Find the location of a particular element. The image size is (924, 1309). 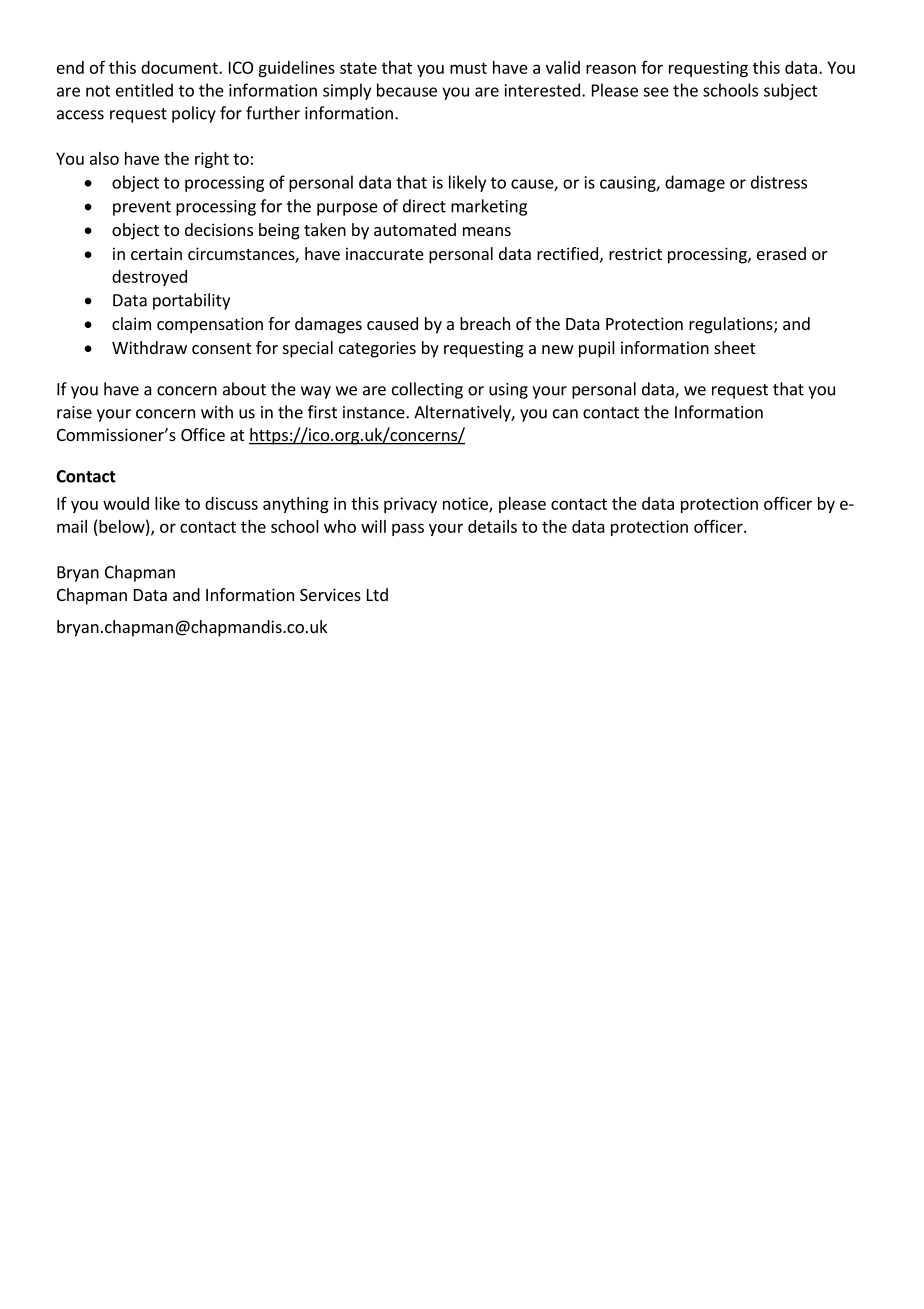

prevent is located at coordinates (142, 208).
